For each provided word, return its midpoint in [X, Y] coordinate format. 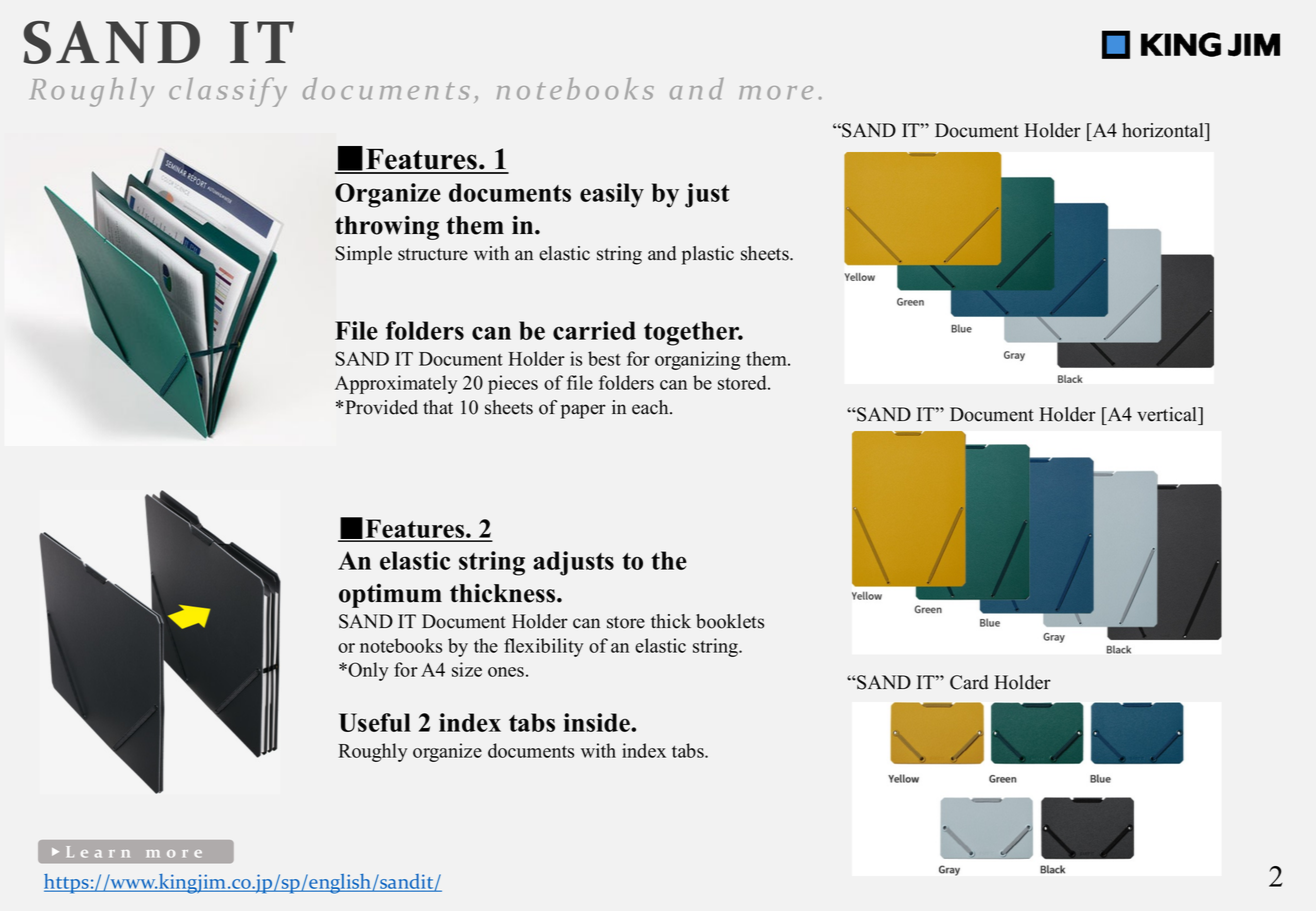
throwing [387, 227]
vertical [1168, 414]
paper [583, 411]
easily [612, 195]
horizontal [1164, 130]
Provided [381, 407]
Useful [375, 722]
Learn [98, 852]
